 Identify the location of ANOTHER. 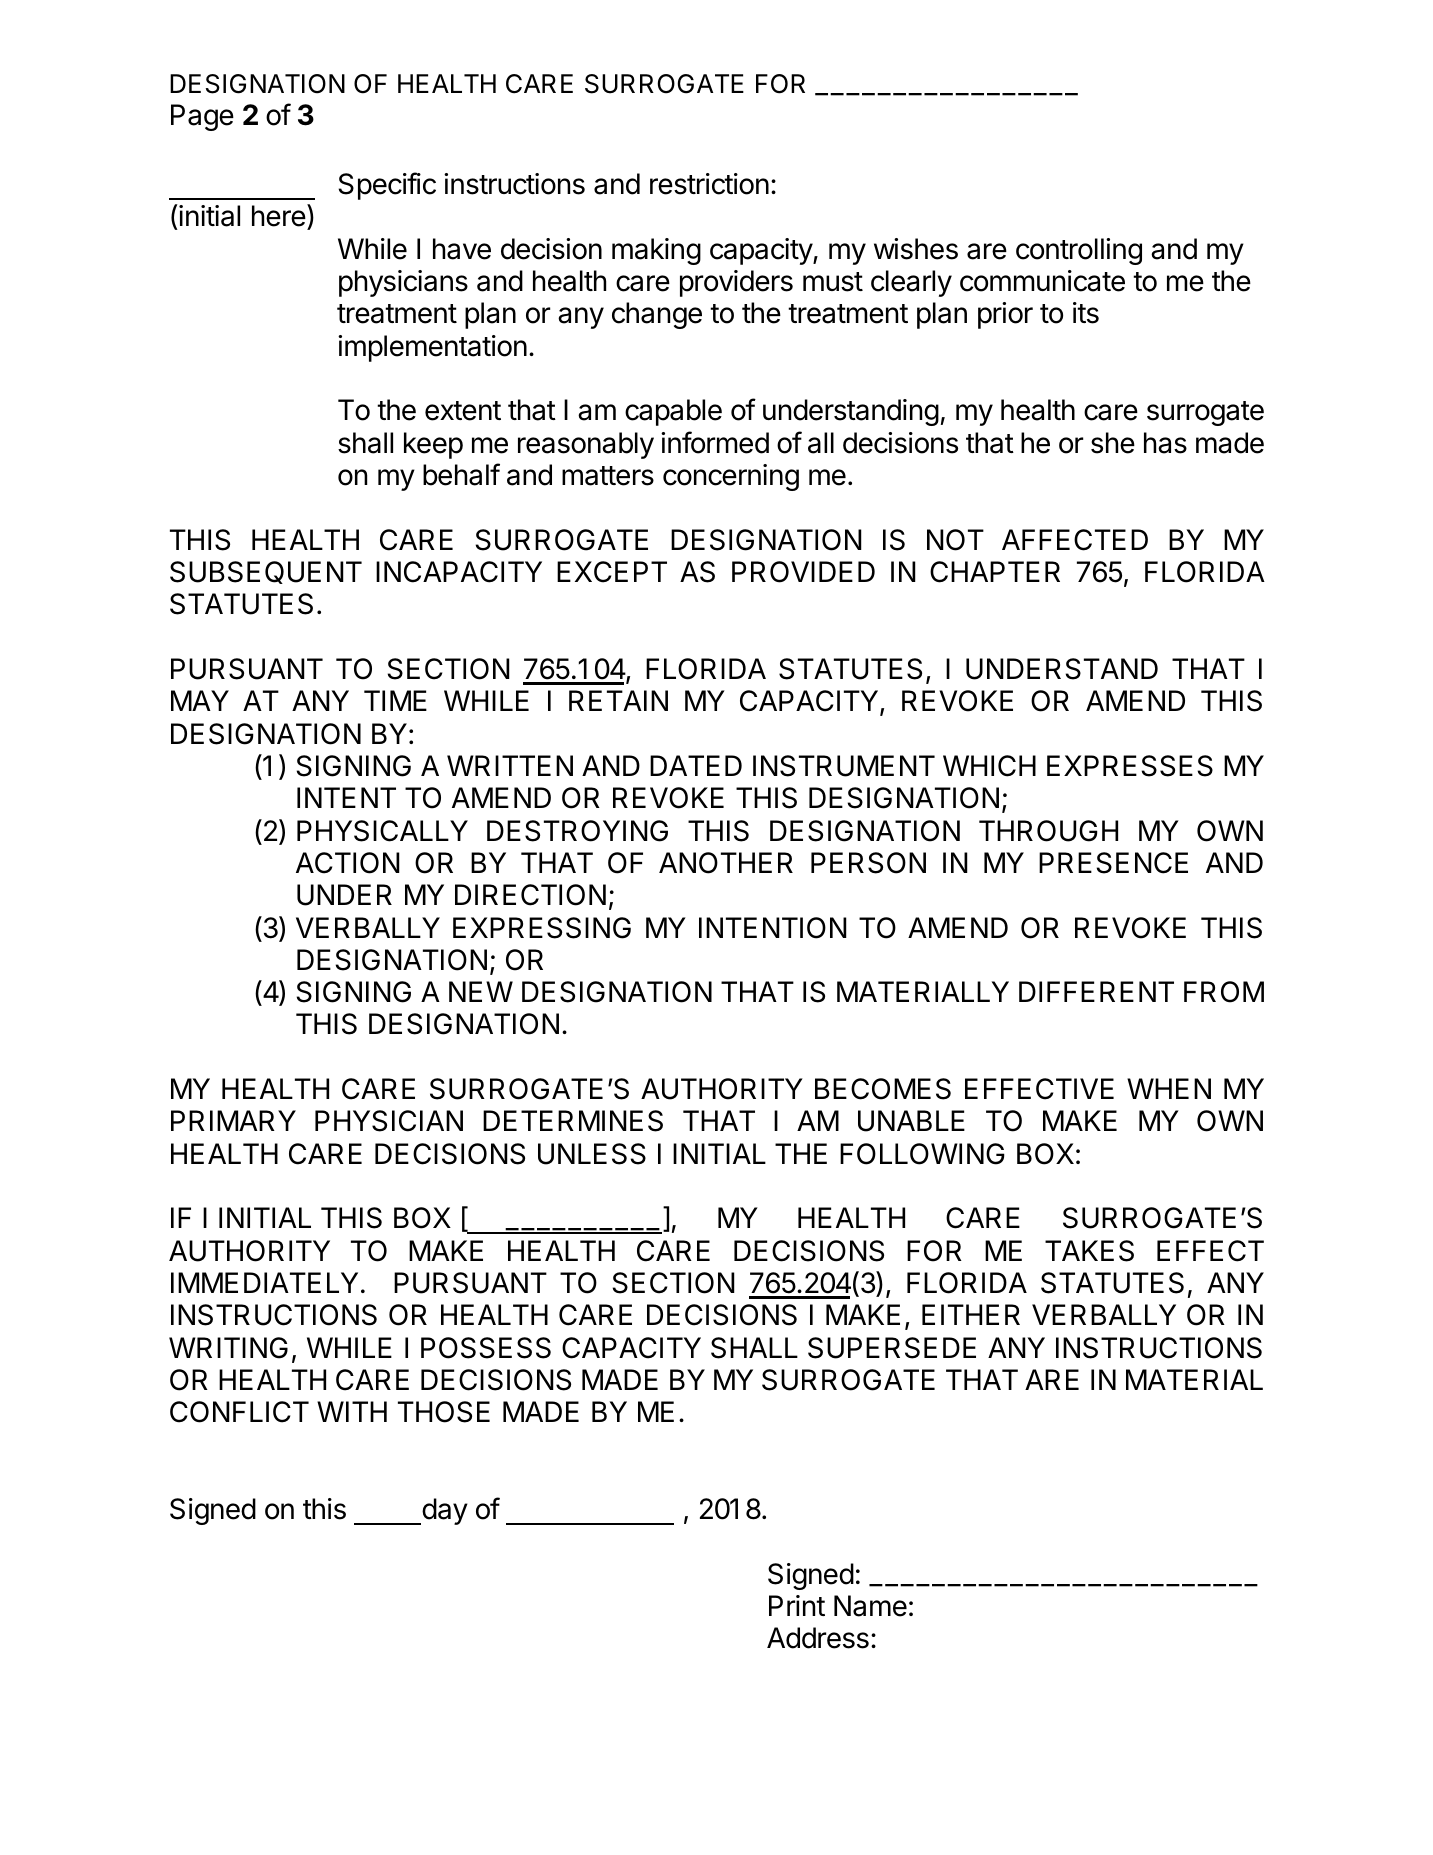
(726, 863).
